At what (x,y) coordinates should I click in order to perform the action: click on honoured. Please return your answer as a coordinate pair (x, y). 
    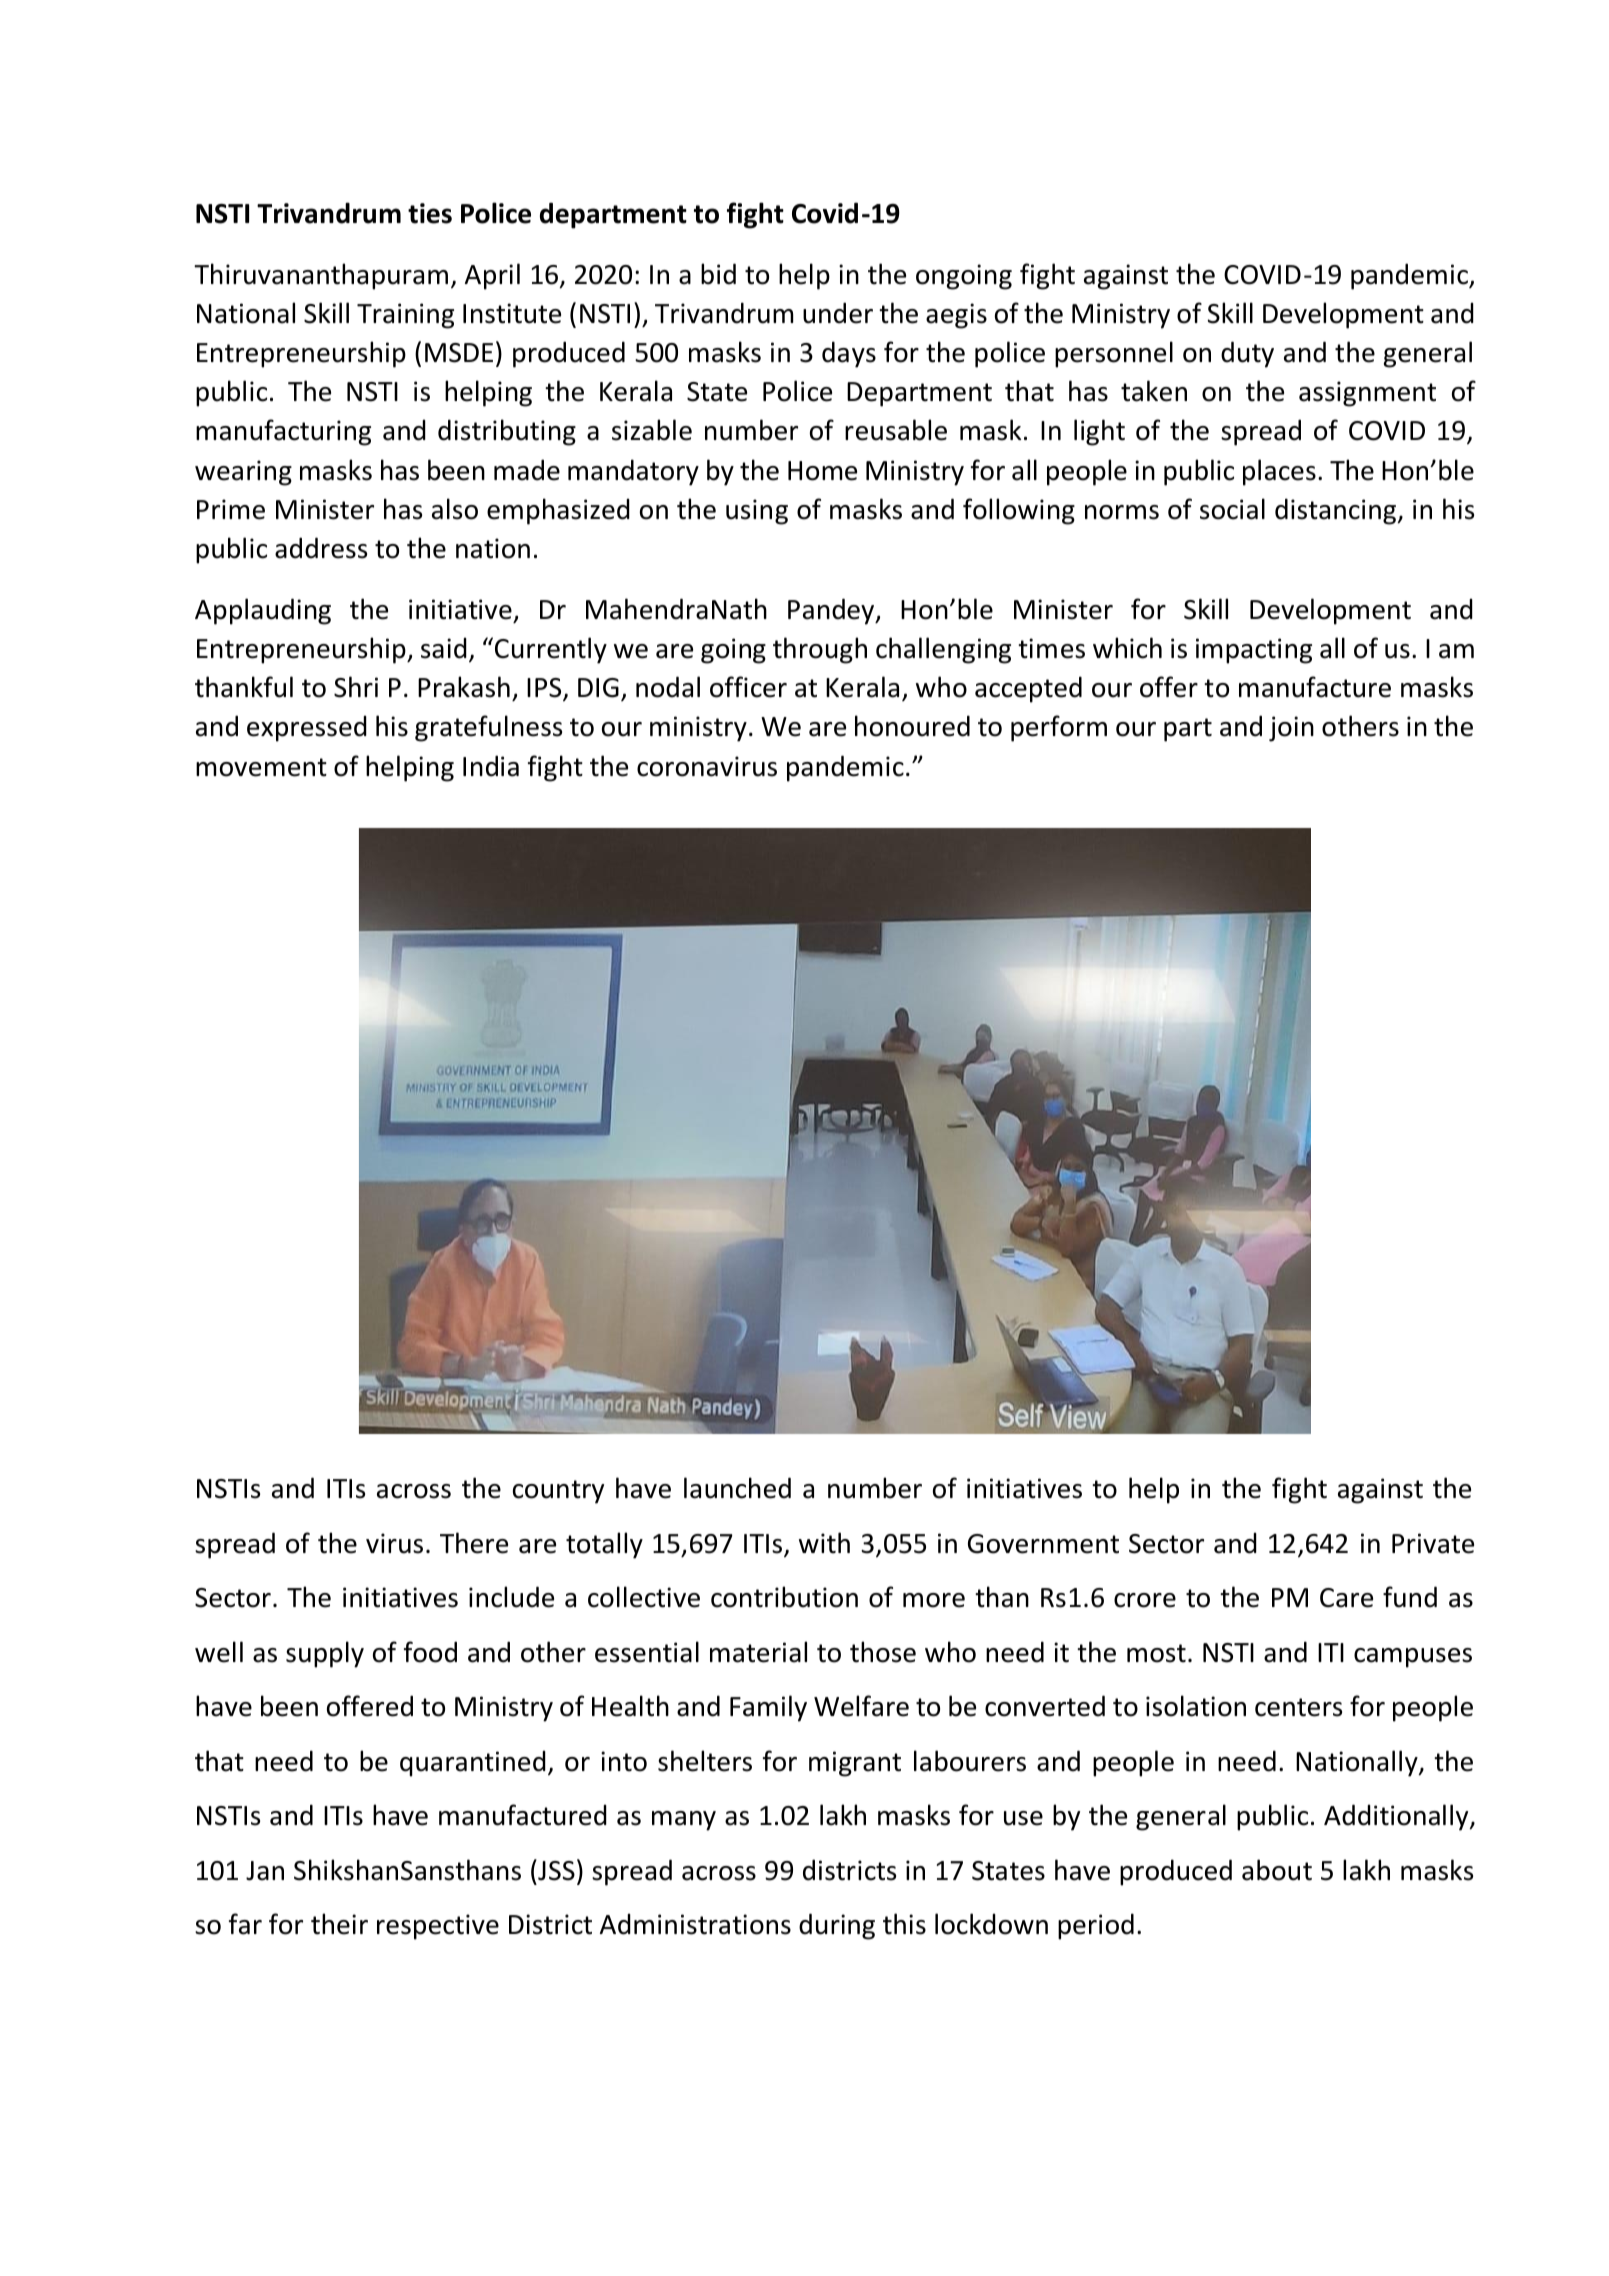
    Looking at the image, I should click on (912, 726).
